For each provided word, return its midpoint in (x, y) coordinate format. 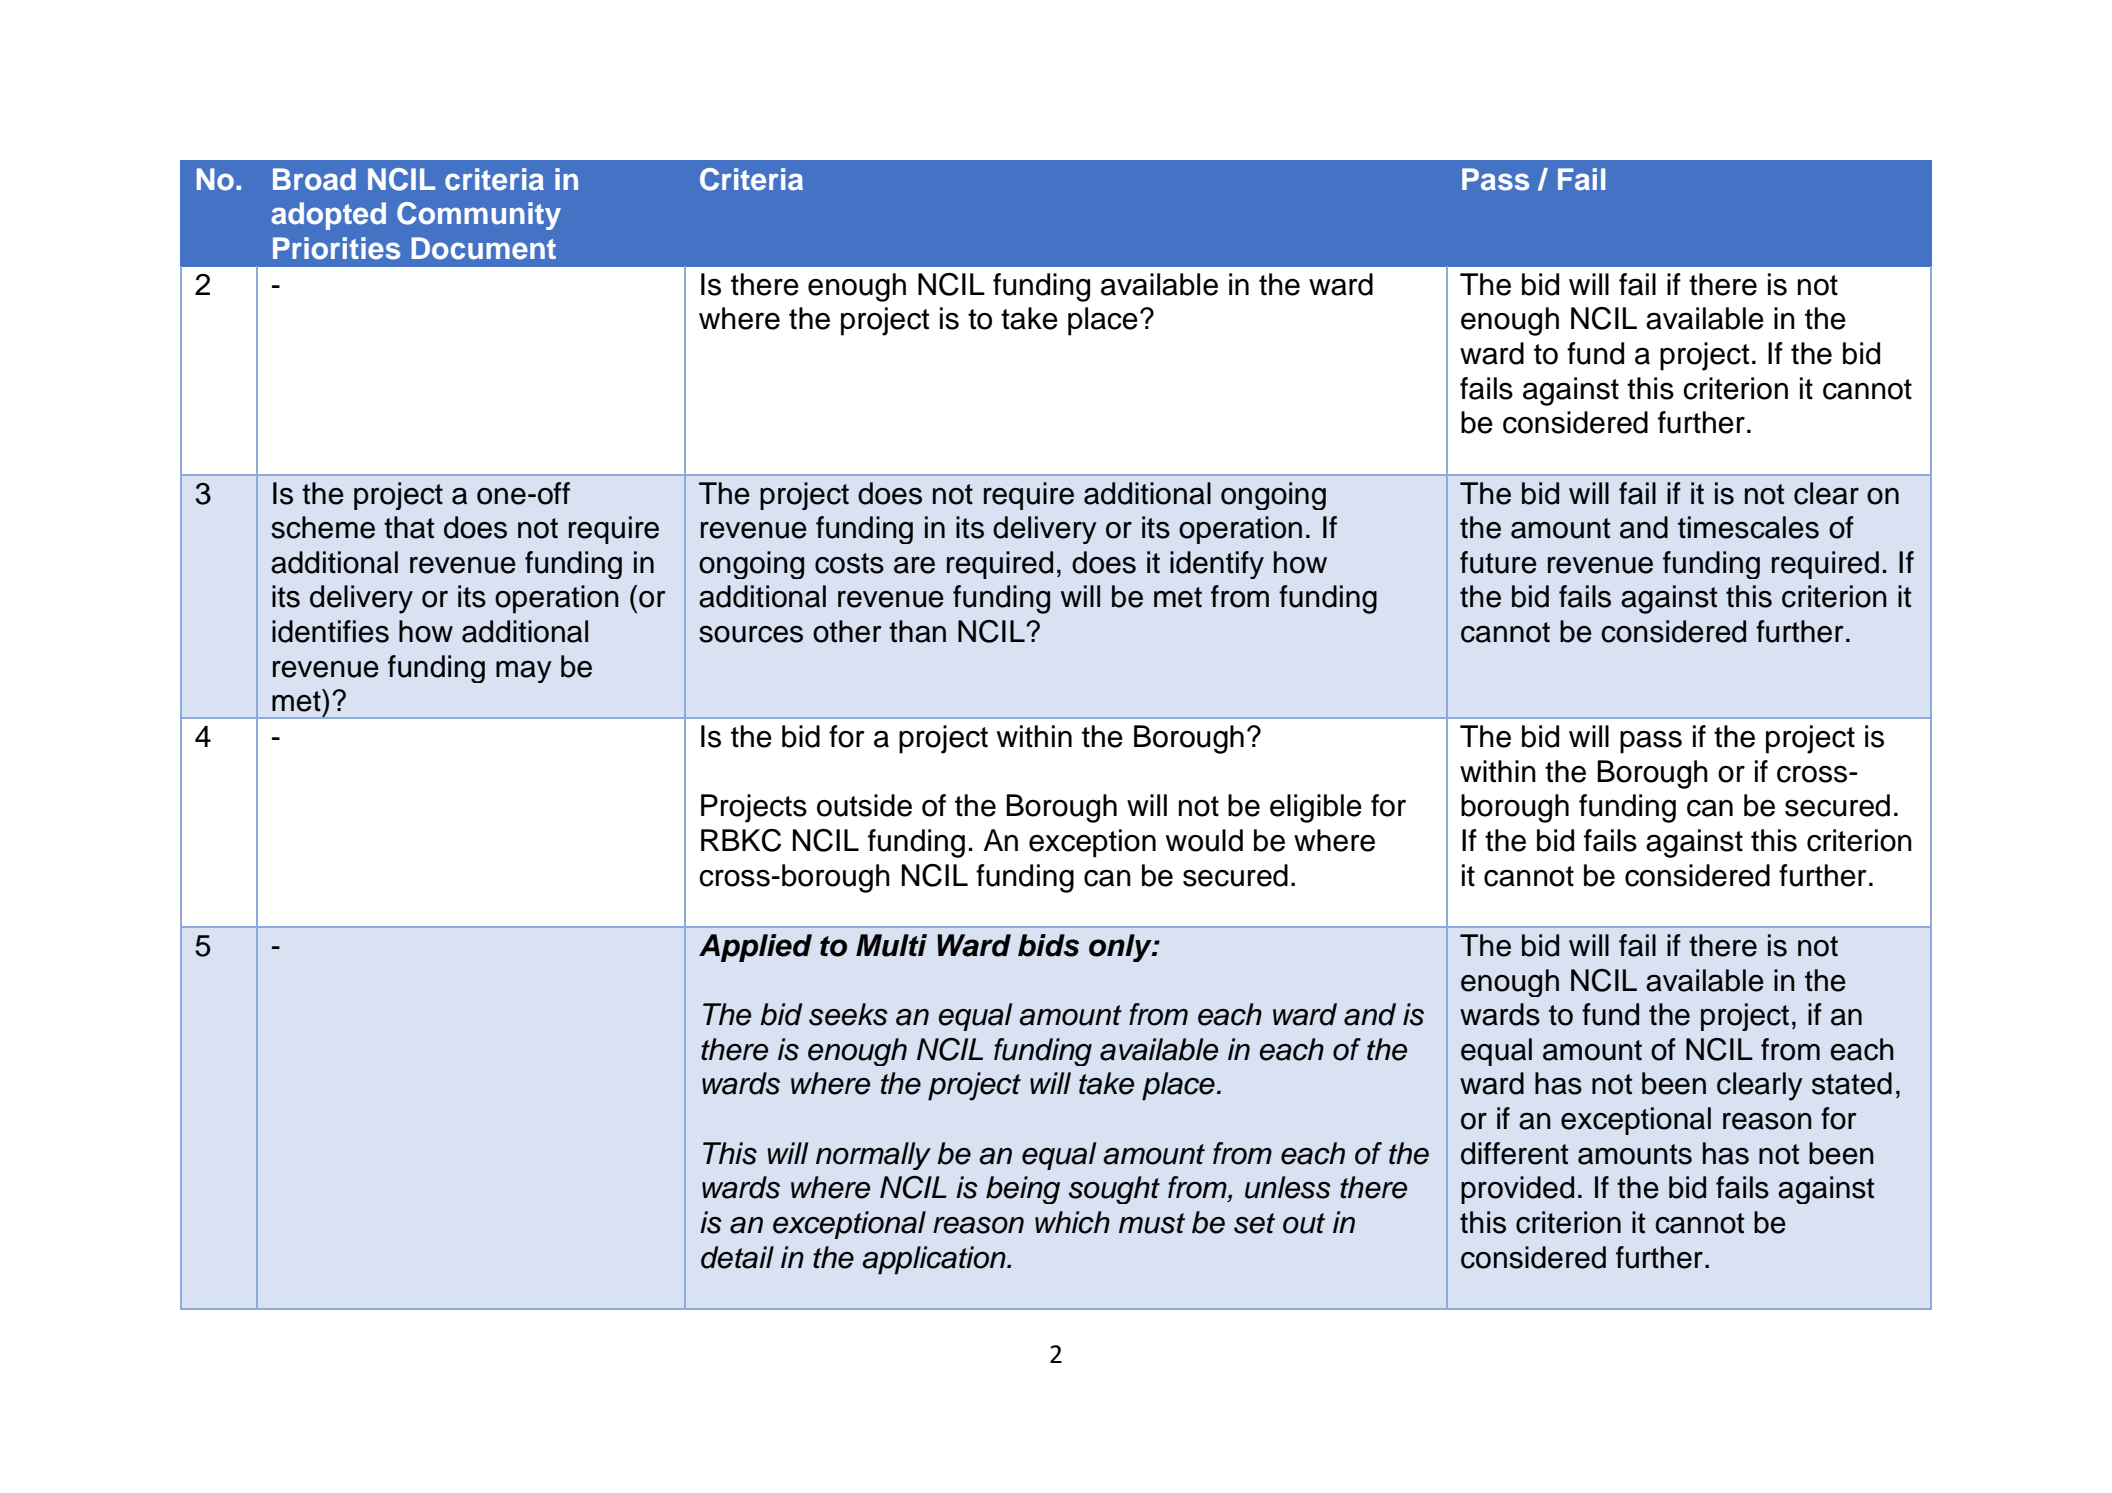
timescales (1748, 527)
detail (737, 1257)
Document (483, 248)
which (1072, 1222)
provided (1517, 1190)
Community (479, 216)
